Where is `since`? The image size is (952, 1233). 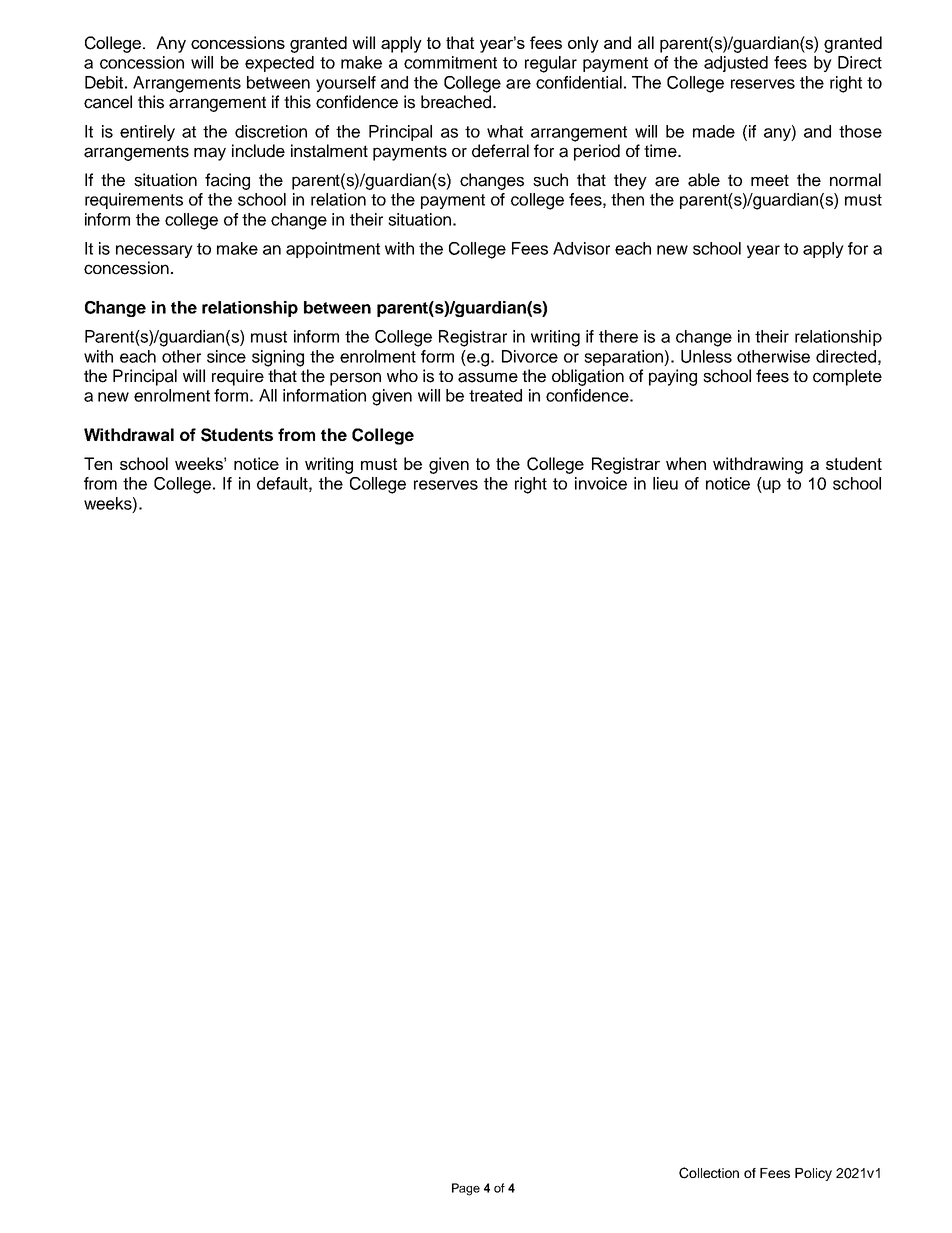
since is located at coordinates (226, 356).
